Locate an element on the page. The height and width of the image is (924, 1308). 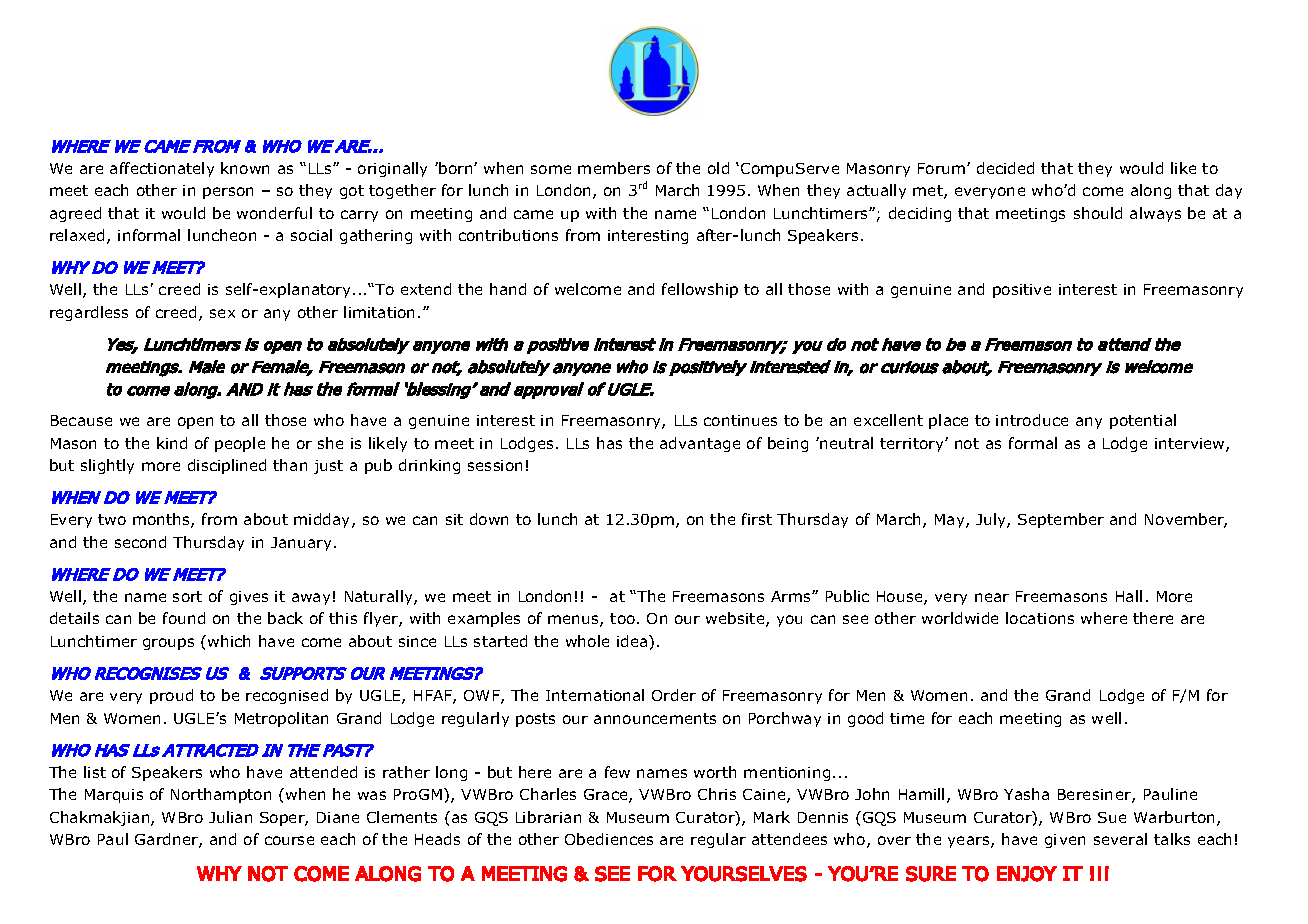
members is located at coordinates (614, 168).
